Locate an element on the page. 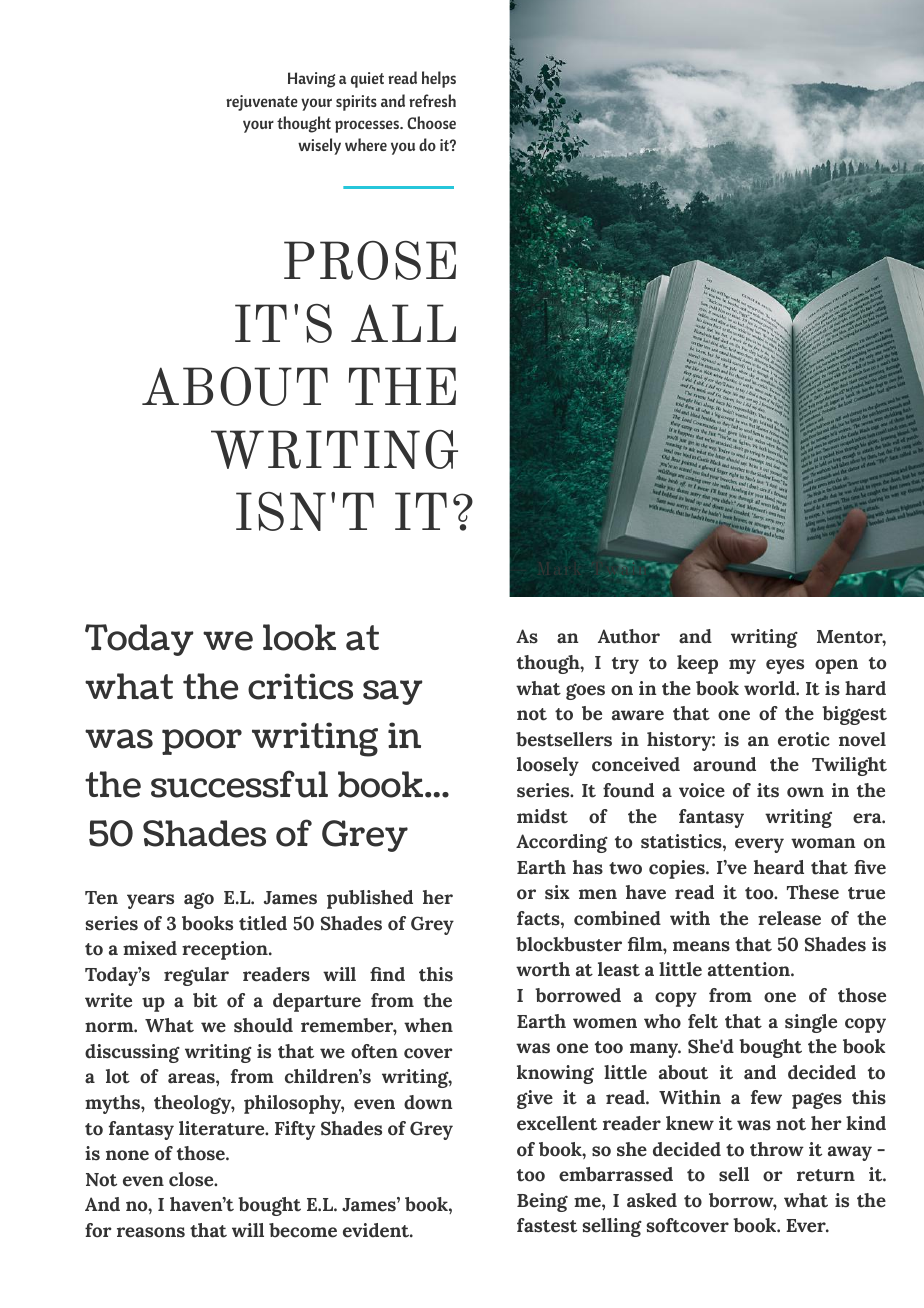  Author is located at coordinates (629, 636).
